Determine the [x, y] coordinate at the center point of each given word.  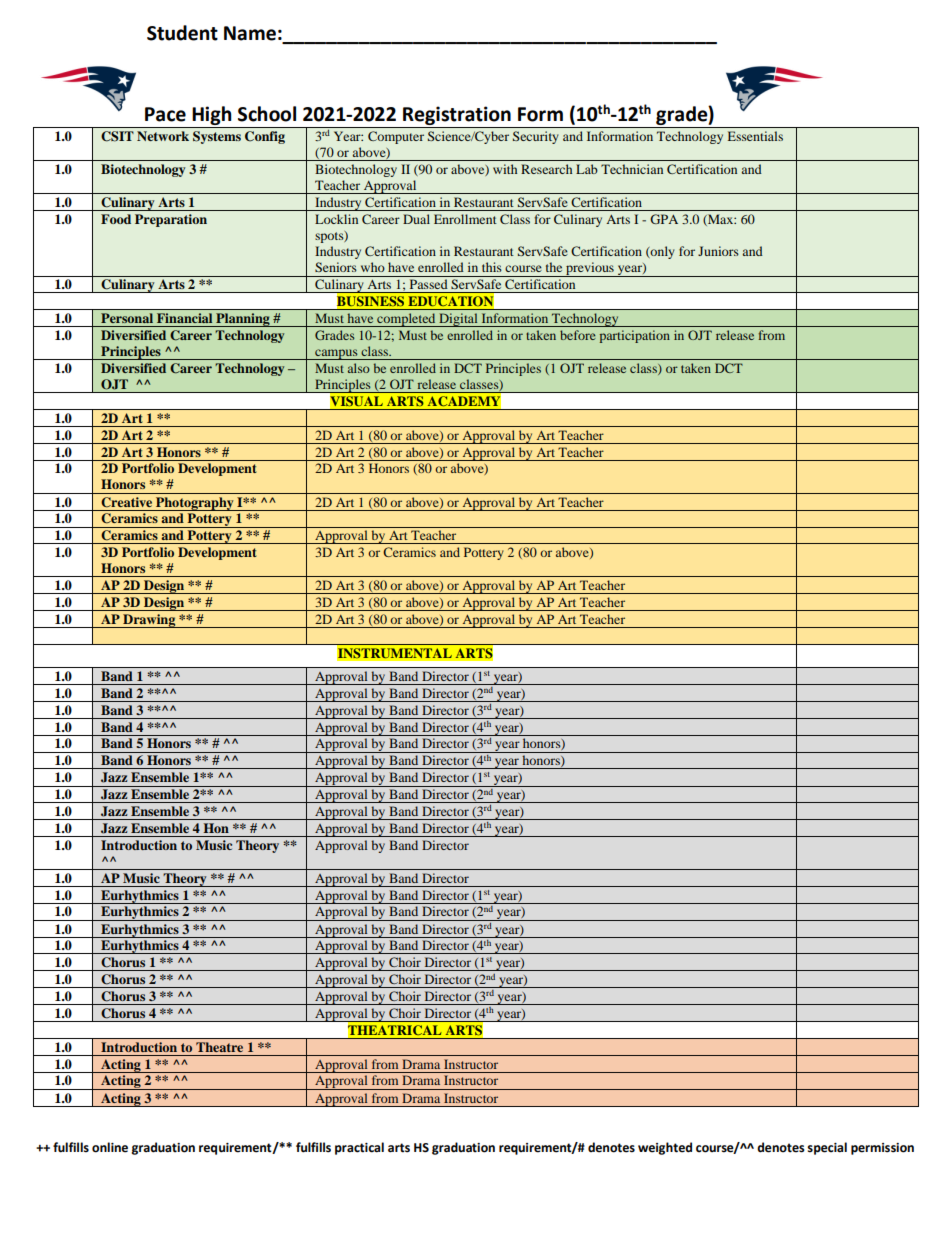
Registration [457, 117]
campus [336, 354]
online [110, 1147]
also [359, 368]
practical [359, 1148]
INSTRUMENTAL [395, 653]
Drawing [149, 621]
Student [182, 33]
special [827, 1148]
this [492, 267]
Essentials [755, 136]
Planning [243, 320]
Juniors [718, 251]
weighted [665, 1148]
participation [635, 336]
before [578, 335]
